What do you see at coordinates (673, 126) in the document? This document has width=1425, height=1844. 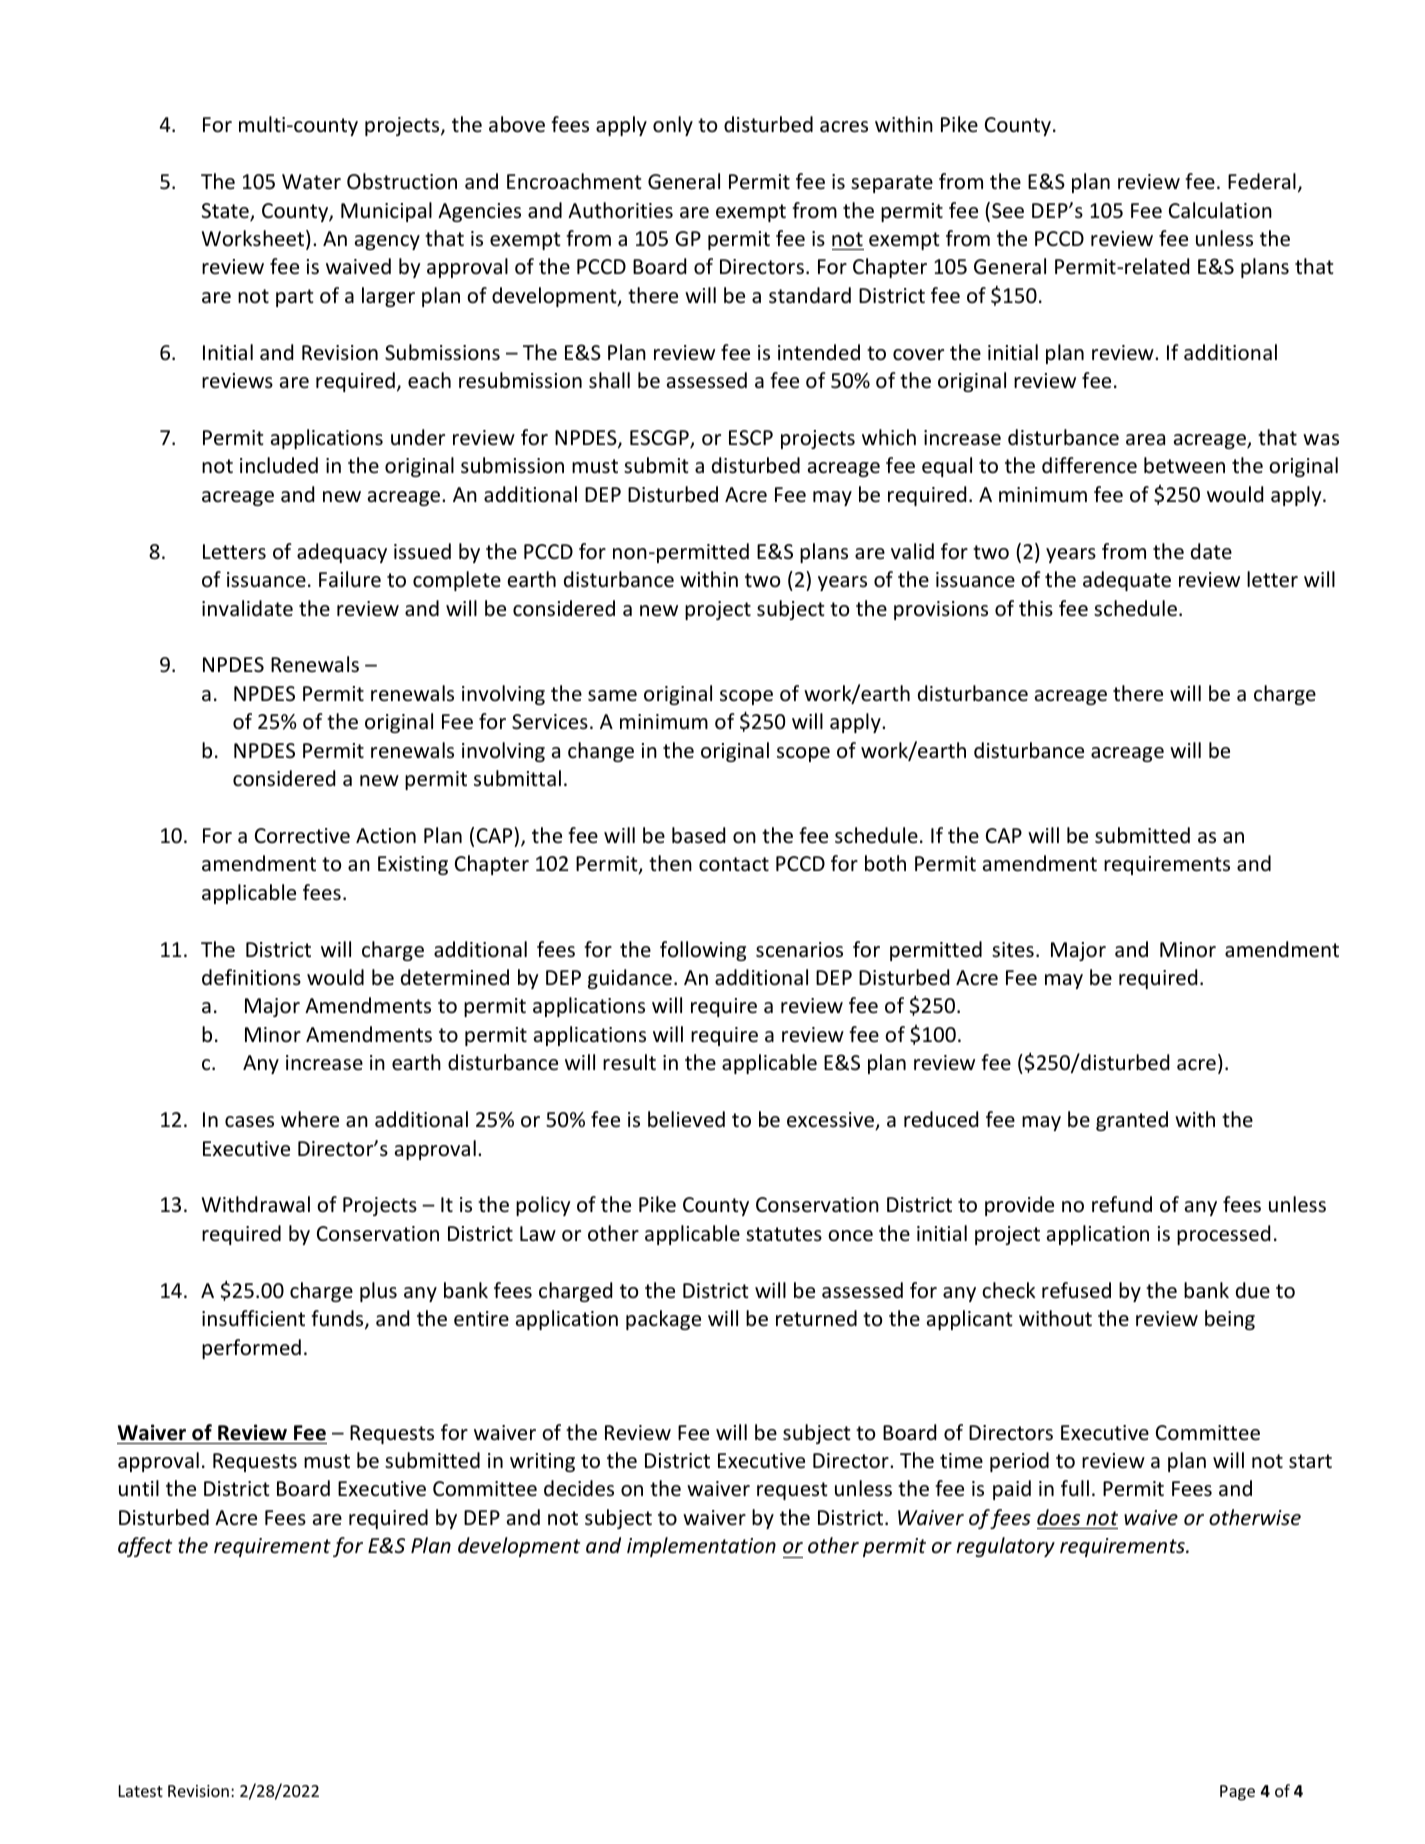 I see `only` at bounding box center [673, 126].
